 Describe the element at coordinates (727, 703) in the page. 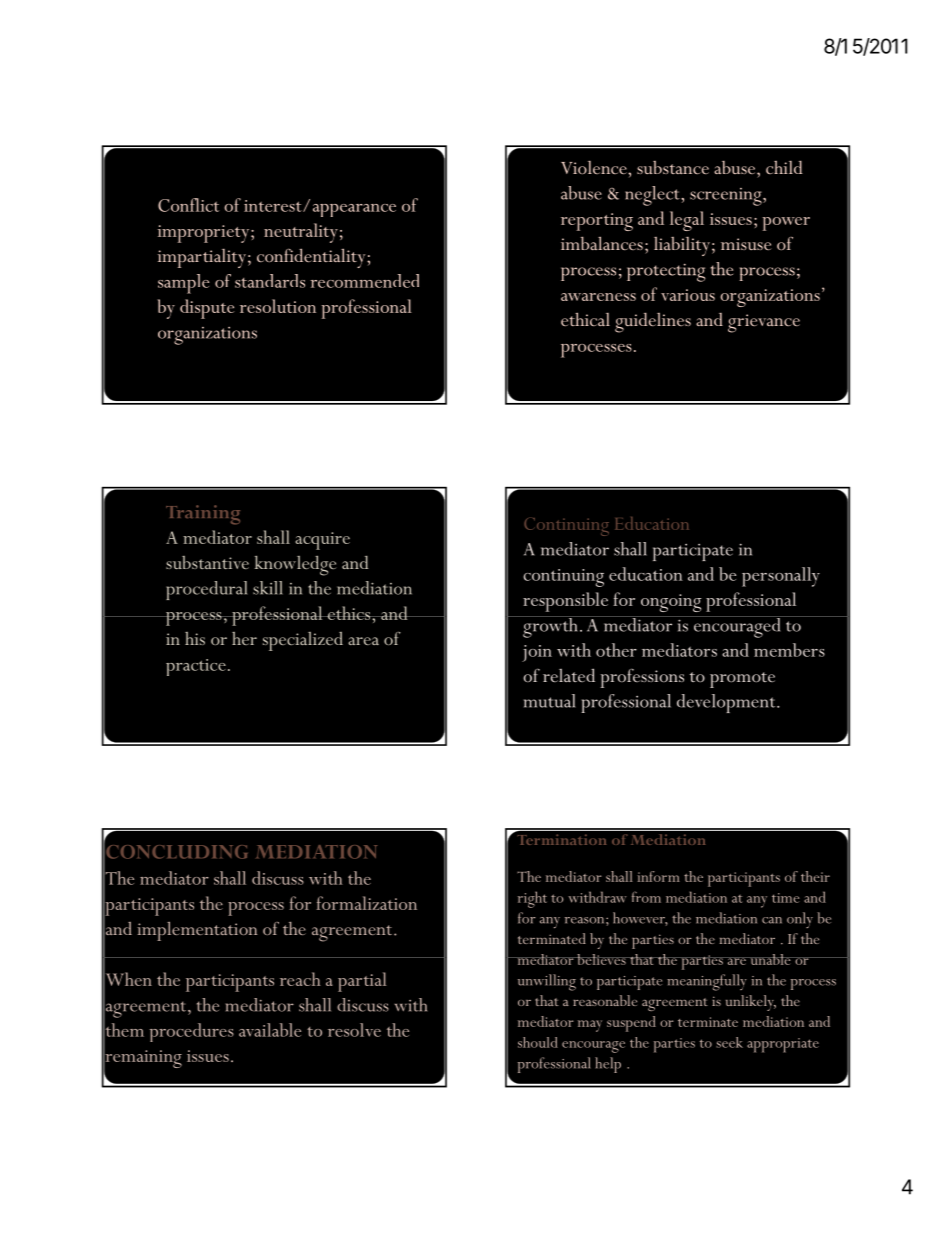

I see `development` at that location.
